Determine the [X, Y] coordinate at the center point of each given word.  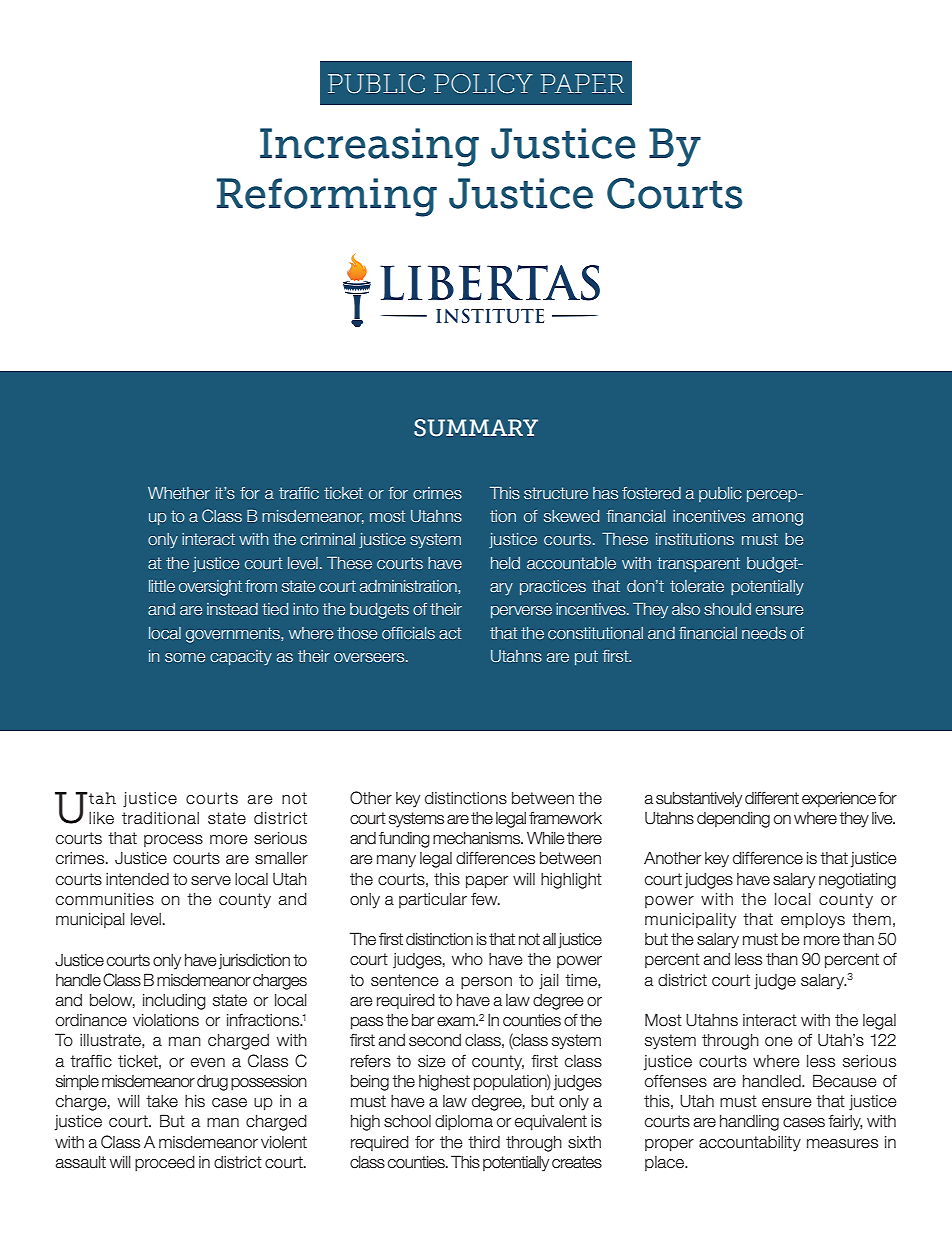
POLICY [483, 84]
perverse [521, 612]
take [162, 1101]
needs [764, 633]
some [185, 657]
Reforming [327, 197]
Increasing [369, 147]
